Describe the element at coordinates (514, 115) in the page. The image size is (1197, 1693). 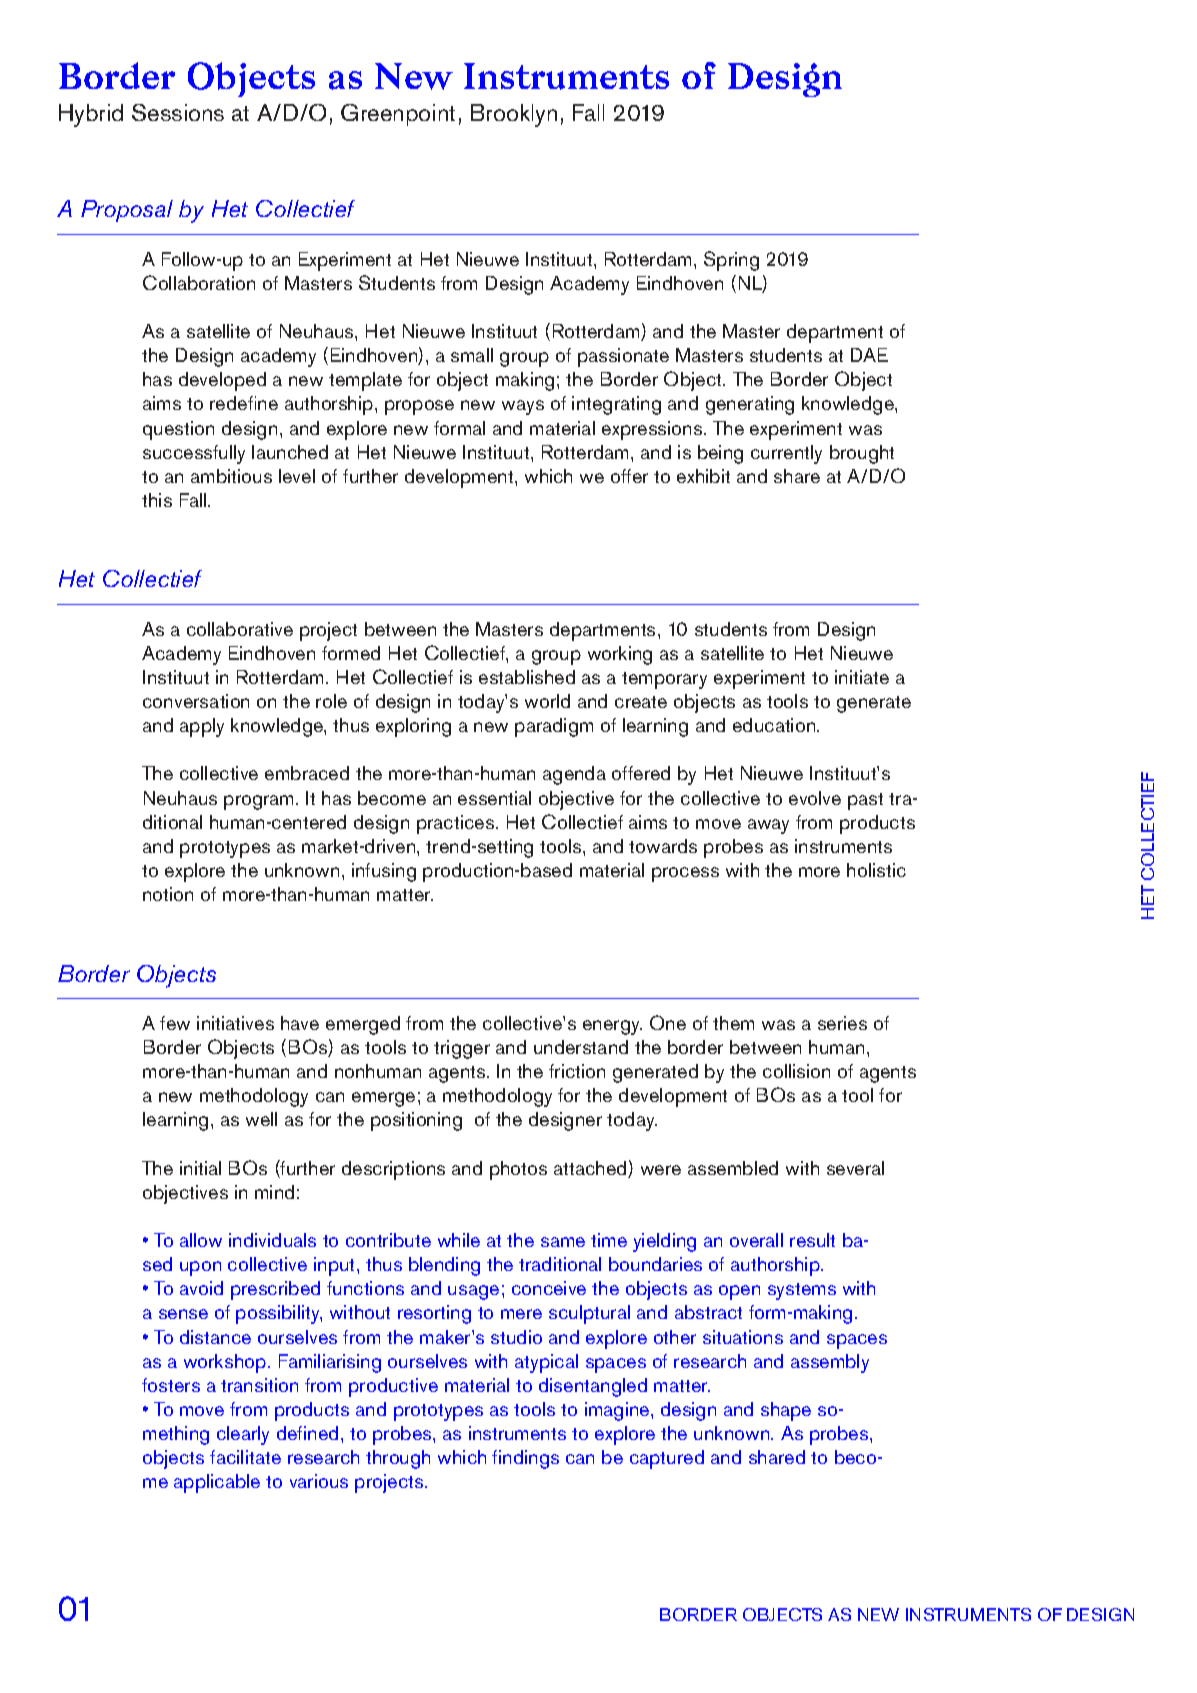
I see `Brooklyn` at that location.
